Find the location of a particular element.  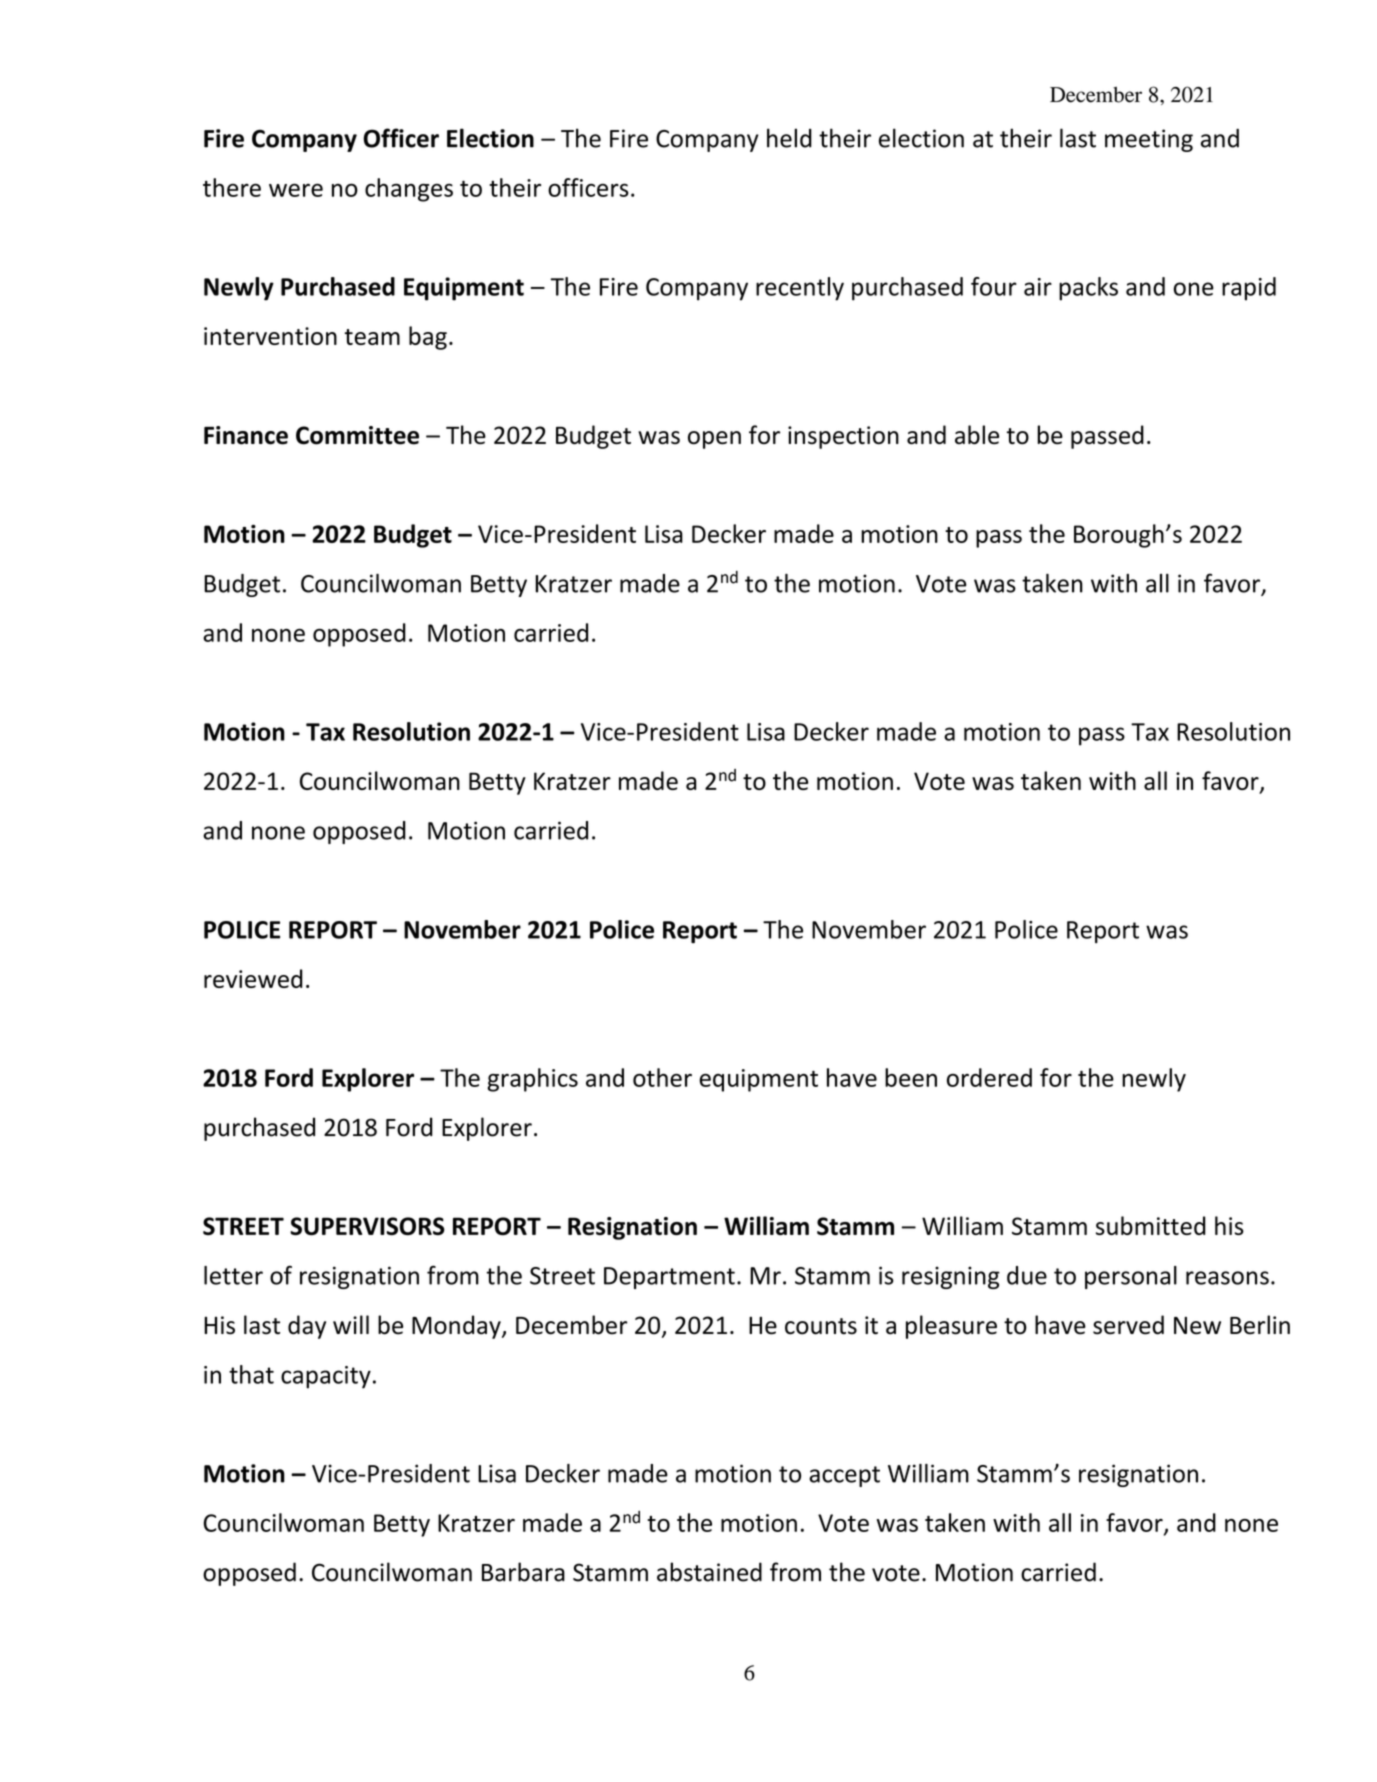

changes is located at coordinates (409, 190).
